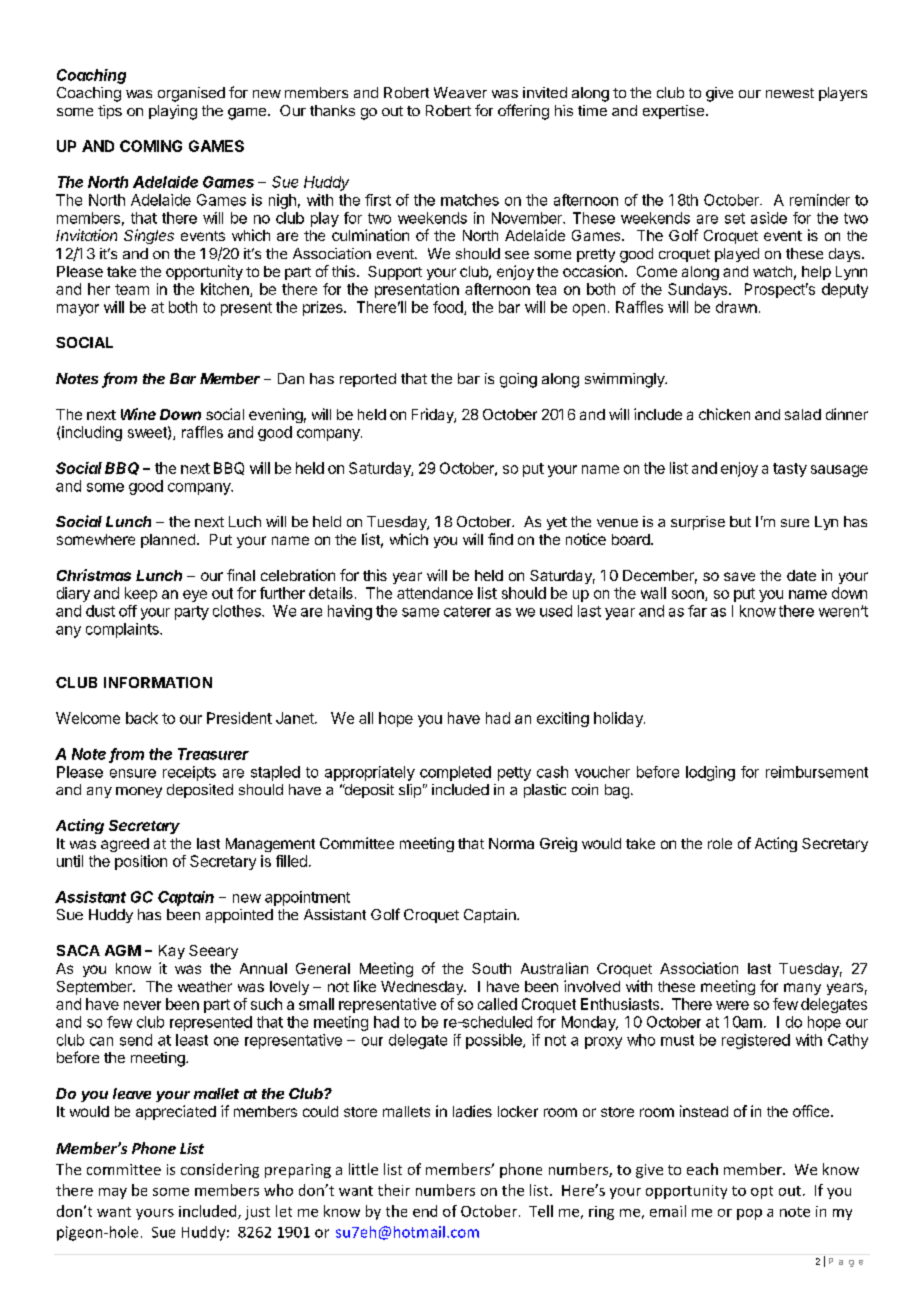 The image size is (924, 1308). Describe the element at coordinates (710, 773) in the screenshot. I see `lodging` at that location.
